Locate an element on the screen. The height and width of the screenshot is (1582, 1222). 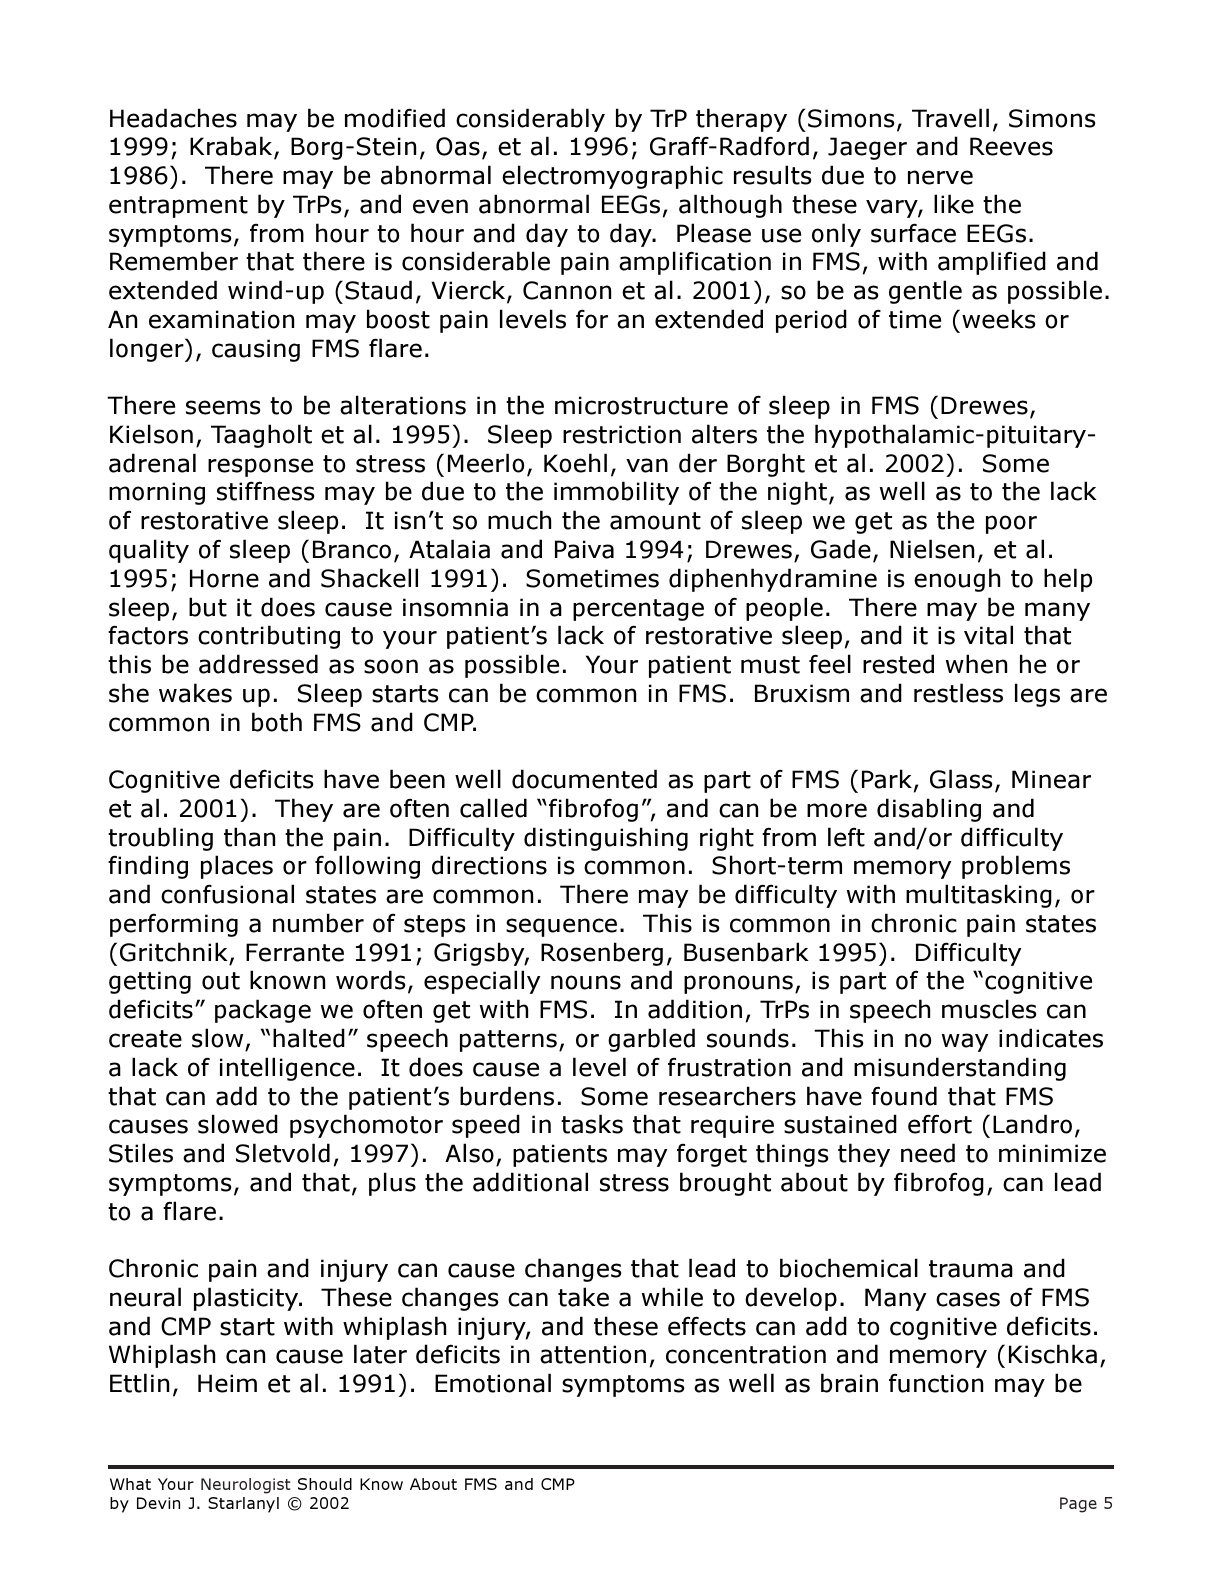
nerve is located at coordinates (940, 177).
